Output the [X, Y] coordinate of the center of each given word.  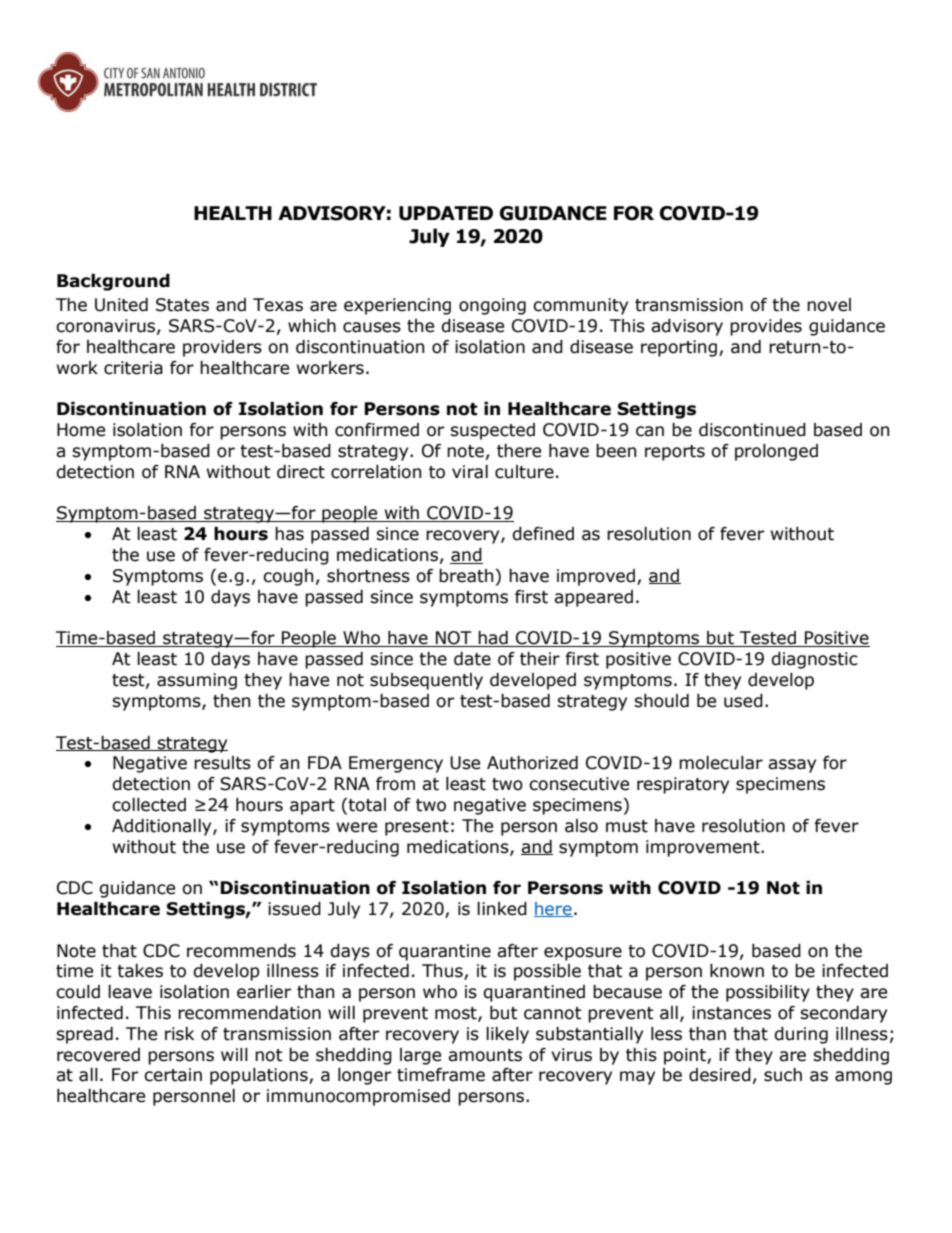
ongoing [492, 306]
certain [173, 1075]
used [743, 701]
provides [766, 327]
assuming [197, 681]
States [182, 305]
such [783, 1075]
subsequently [426, 681]
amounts [485, 1055]
